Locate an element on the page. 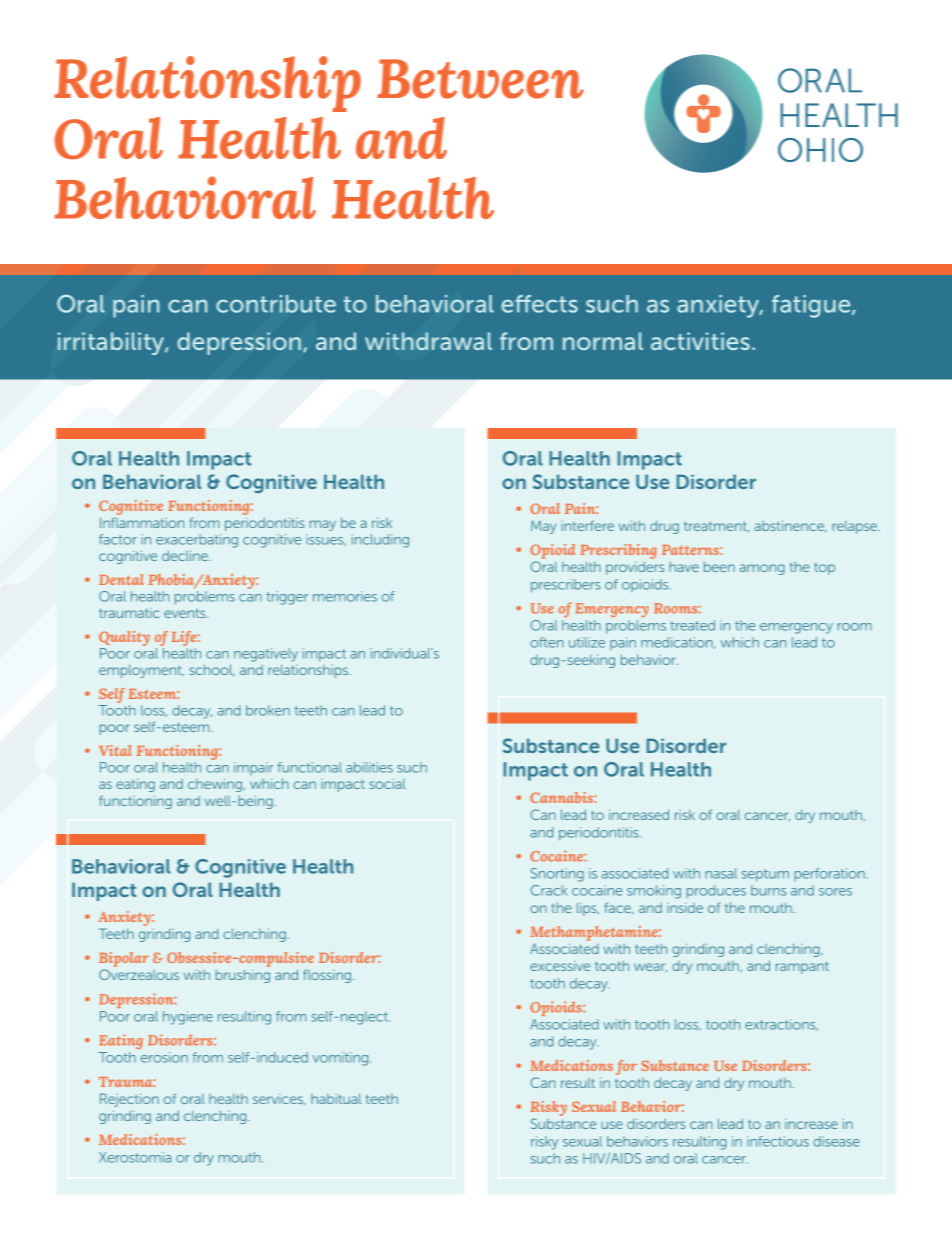  often is located at coordinates (547, 642).
